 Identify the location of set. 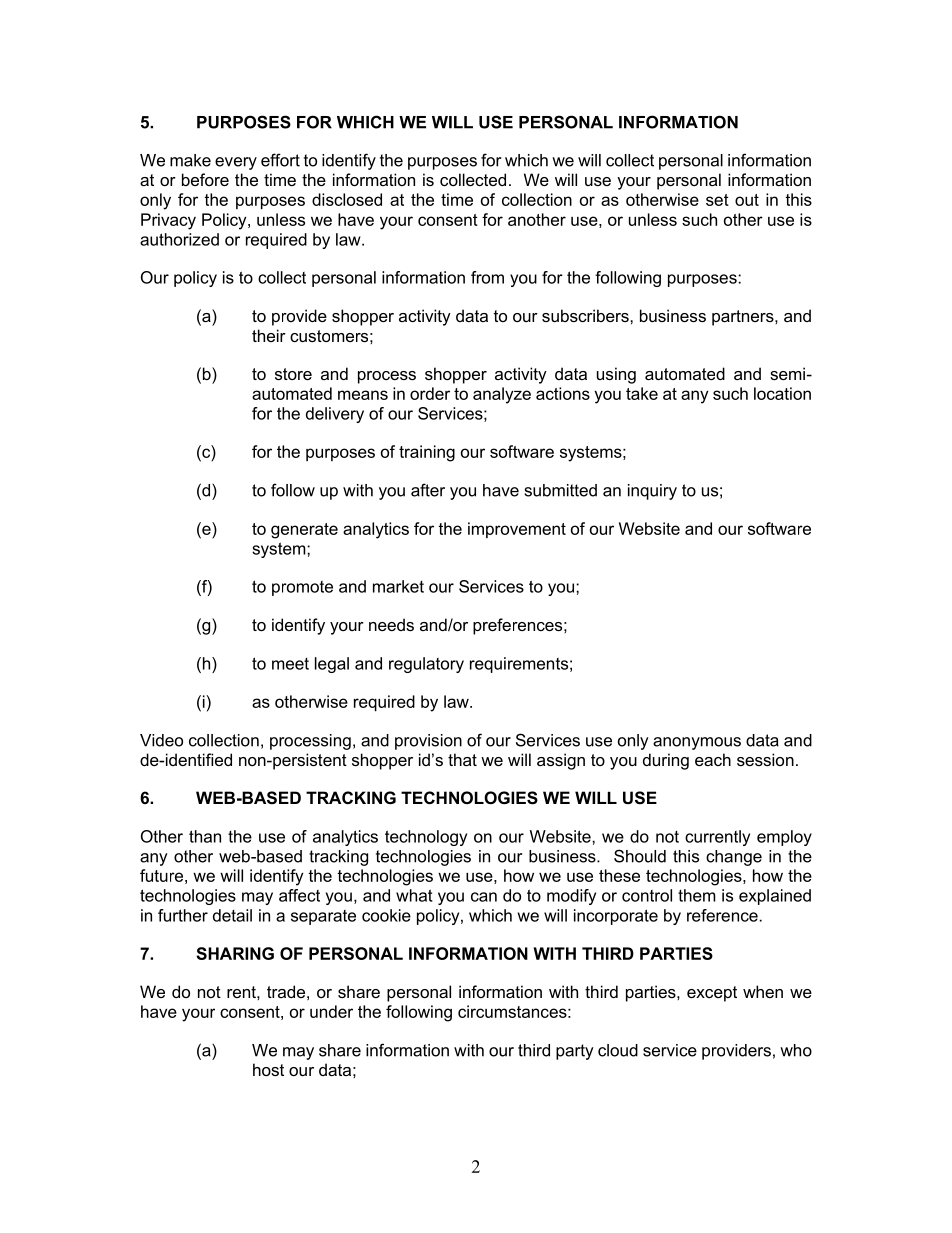
(717, 200).
